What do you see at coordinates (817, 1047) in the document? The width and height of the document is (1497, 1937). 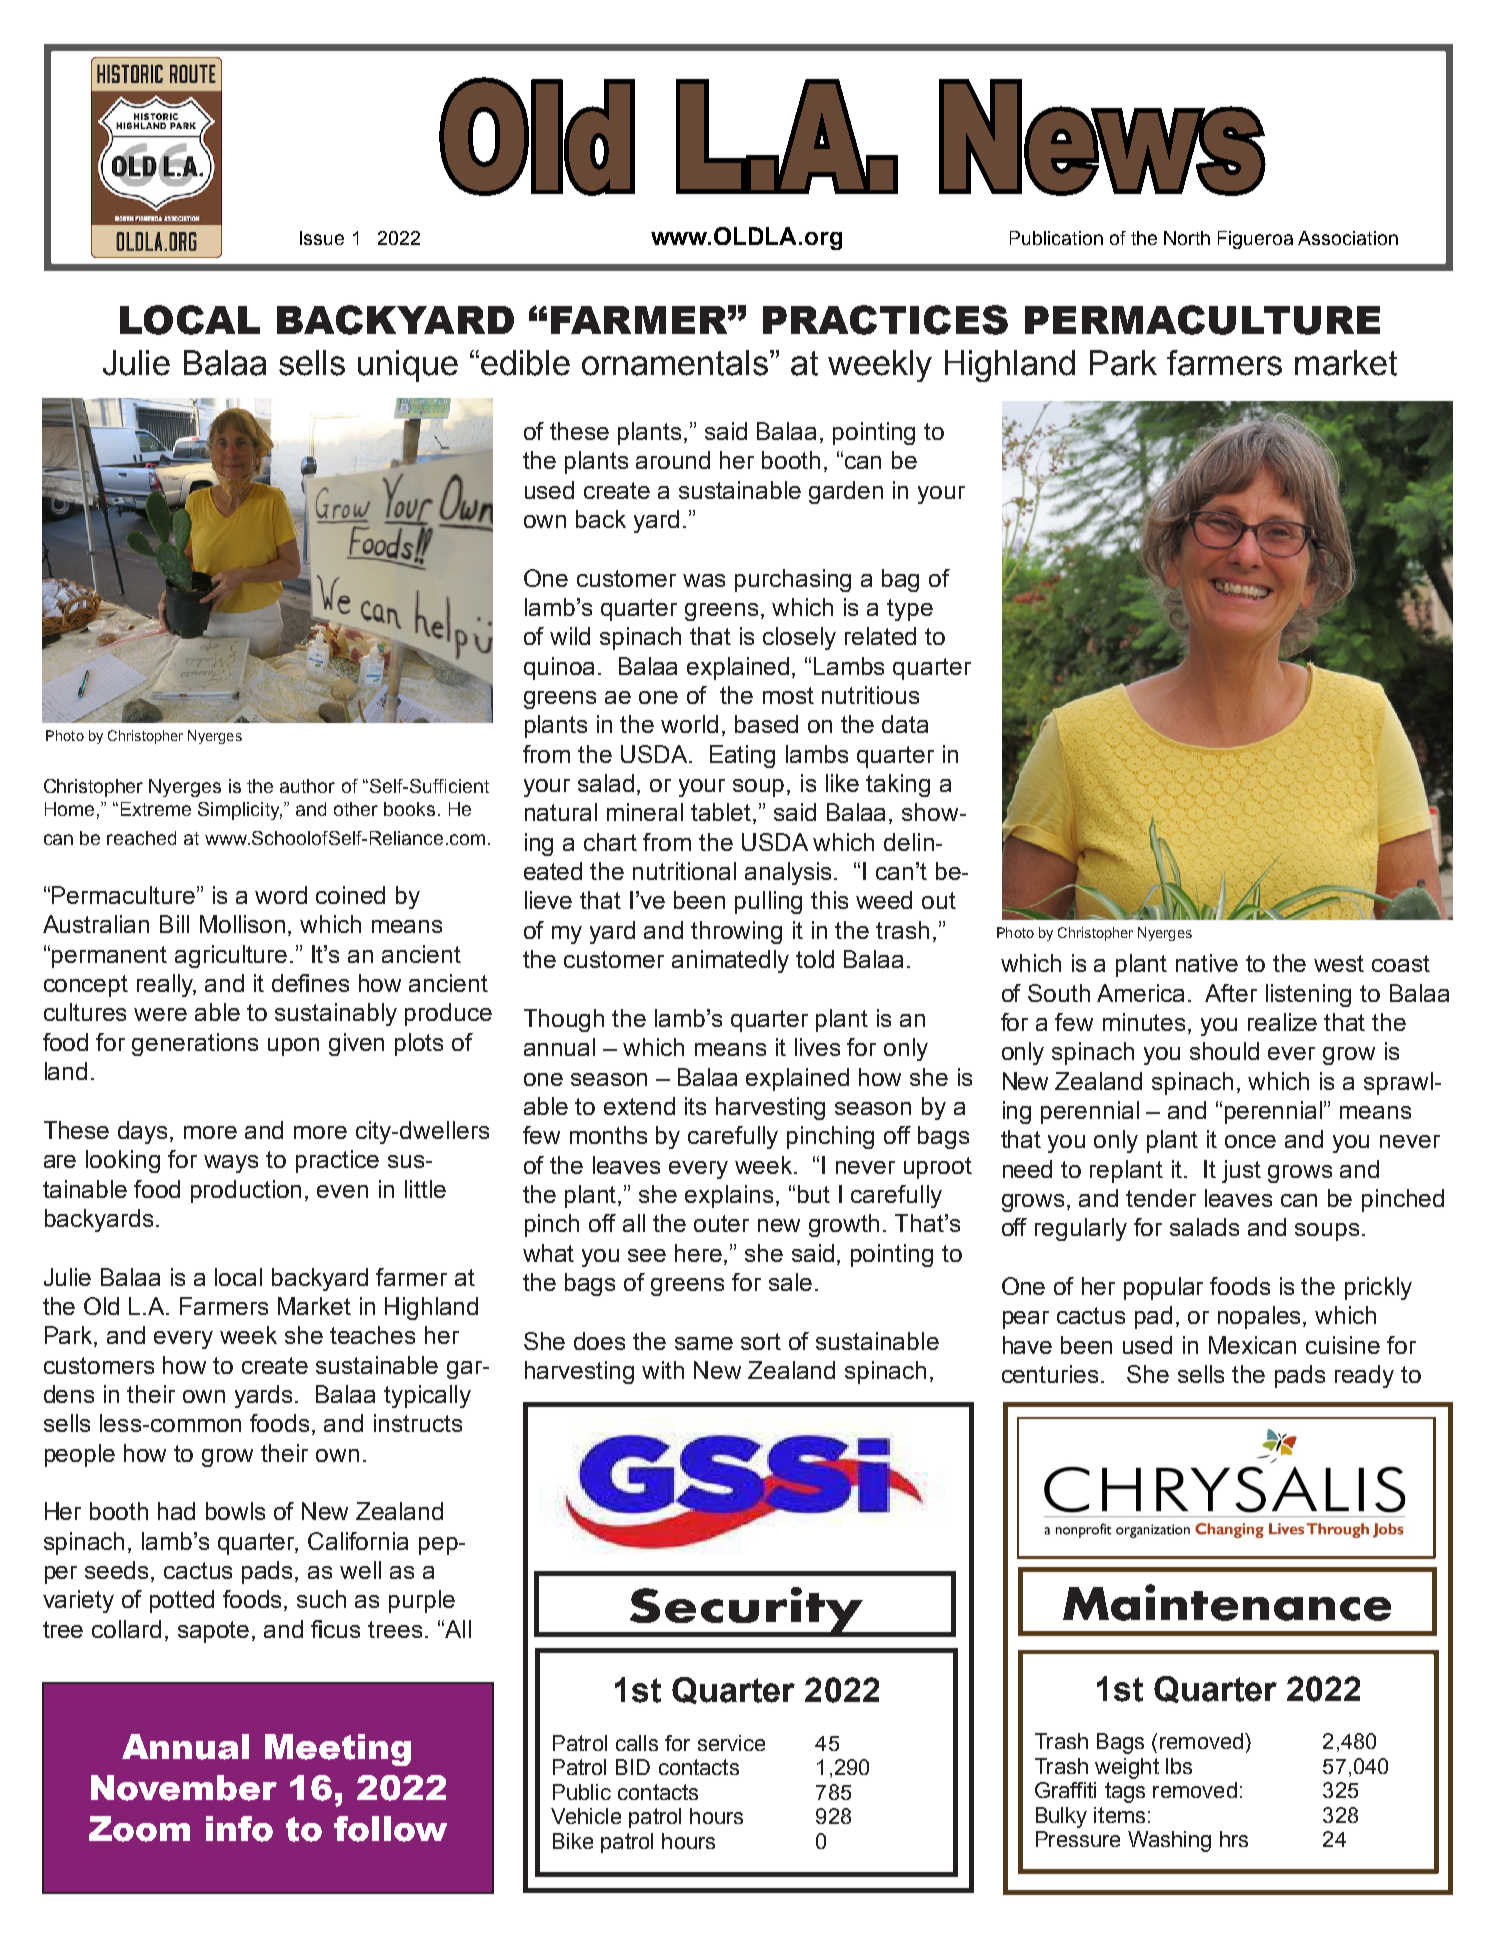 I see `lives` at bounding box center [817, 1047].
